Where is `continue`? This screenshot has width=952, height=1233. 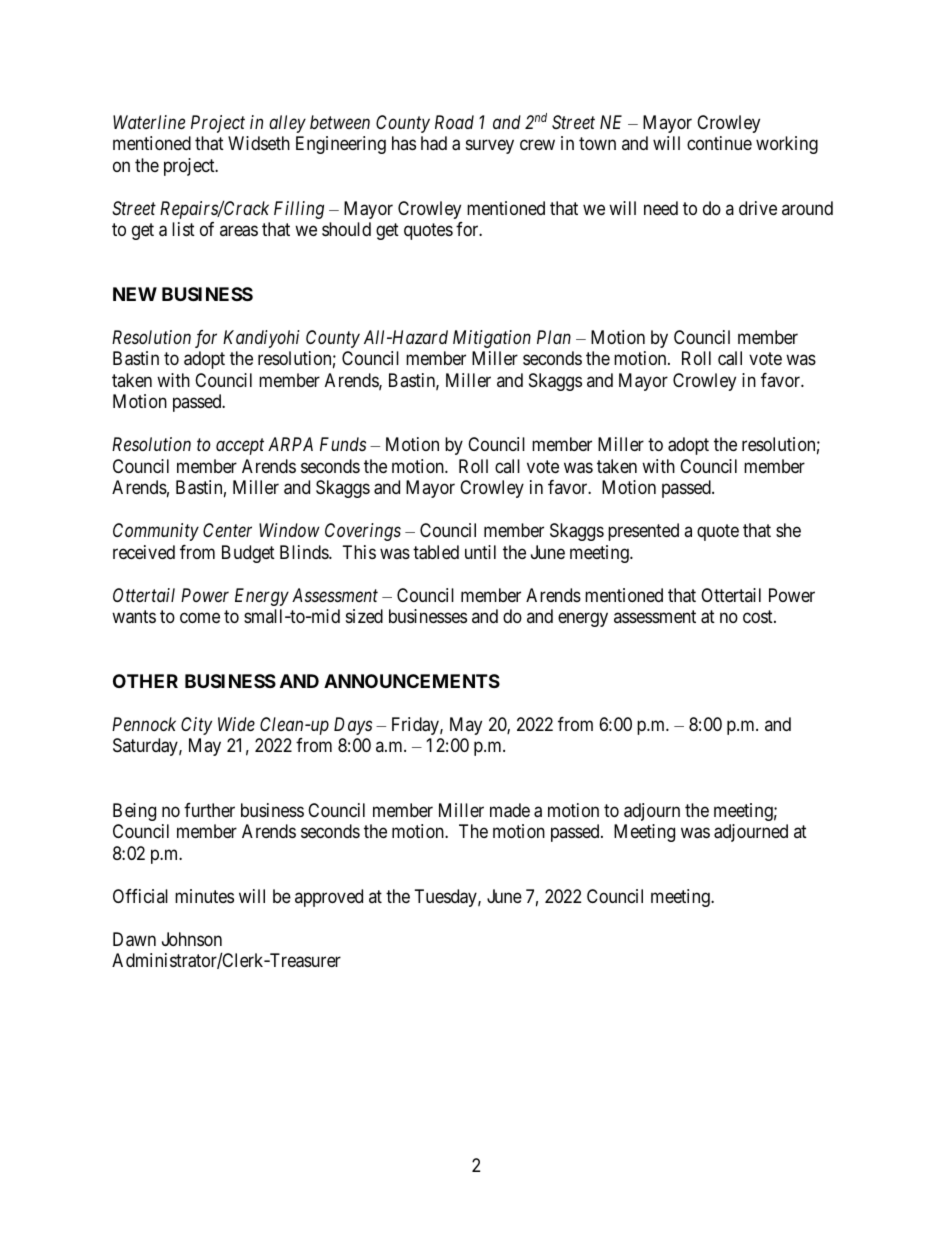 continue is located at coordinates (719, 143).
